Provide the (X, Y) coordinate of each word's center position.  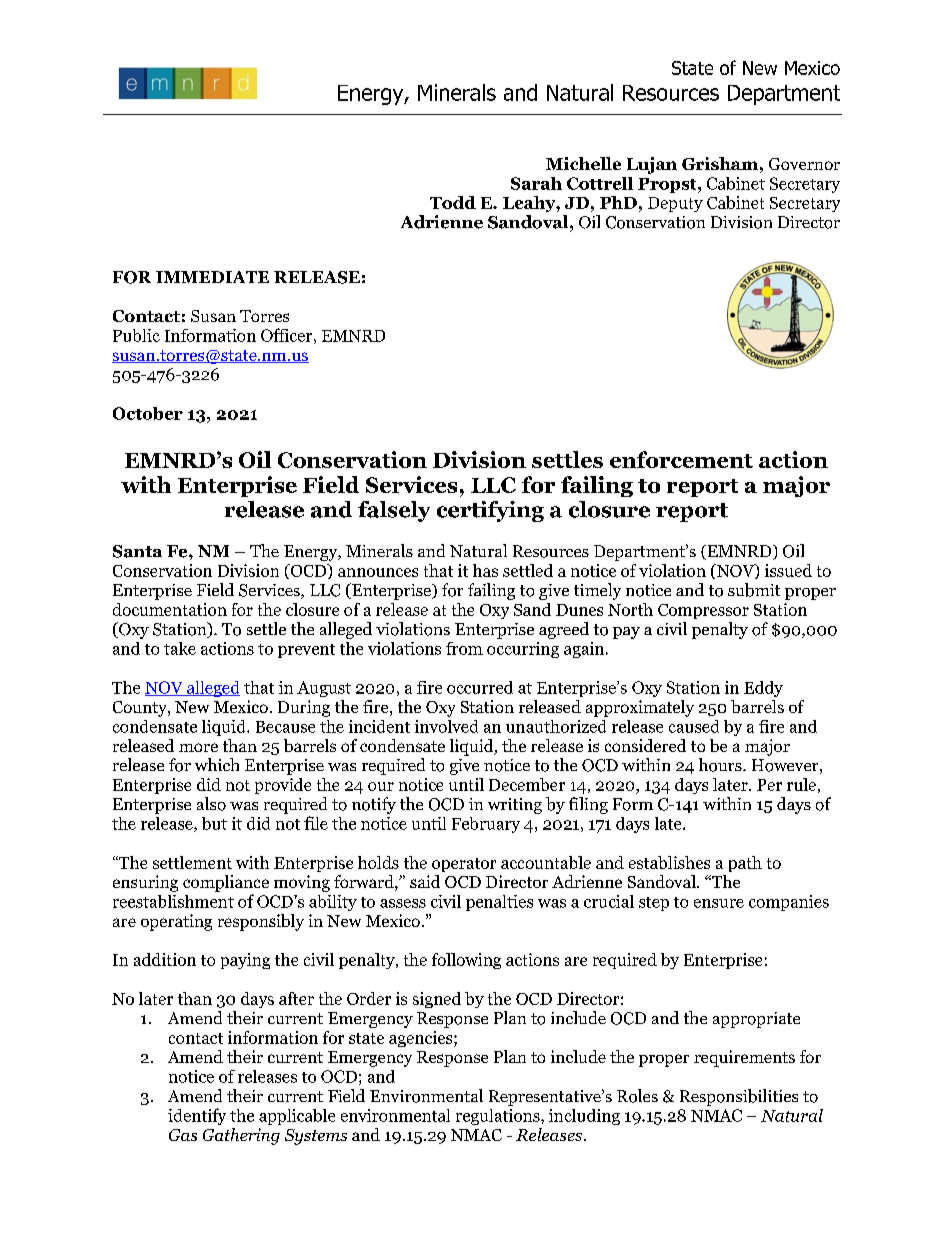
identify (197, 1116)
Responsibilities (739, 1097)
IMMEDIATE (212, 277)
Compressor (703, 611)
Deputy (675, 204)
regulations (499, 1117)
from (464, 648)
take (180, 648)
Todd (453, 202)
